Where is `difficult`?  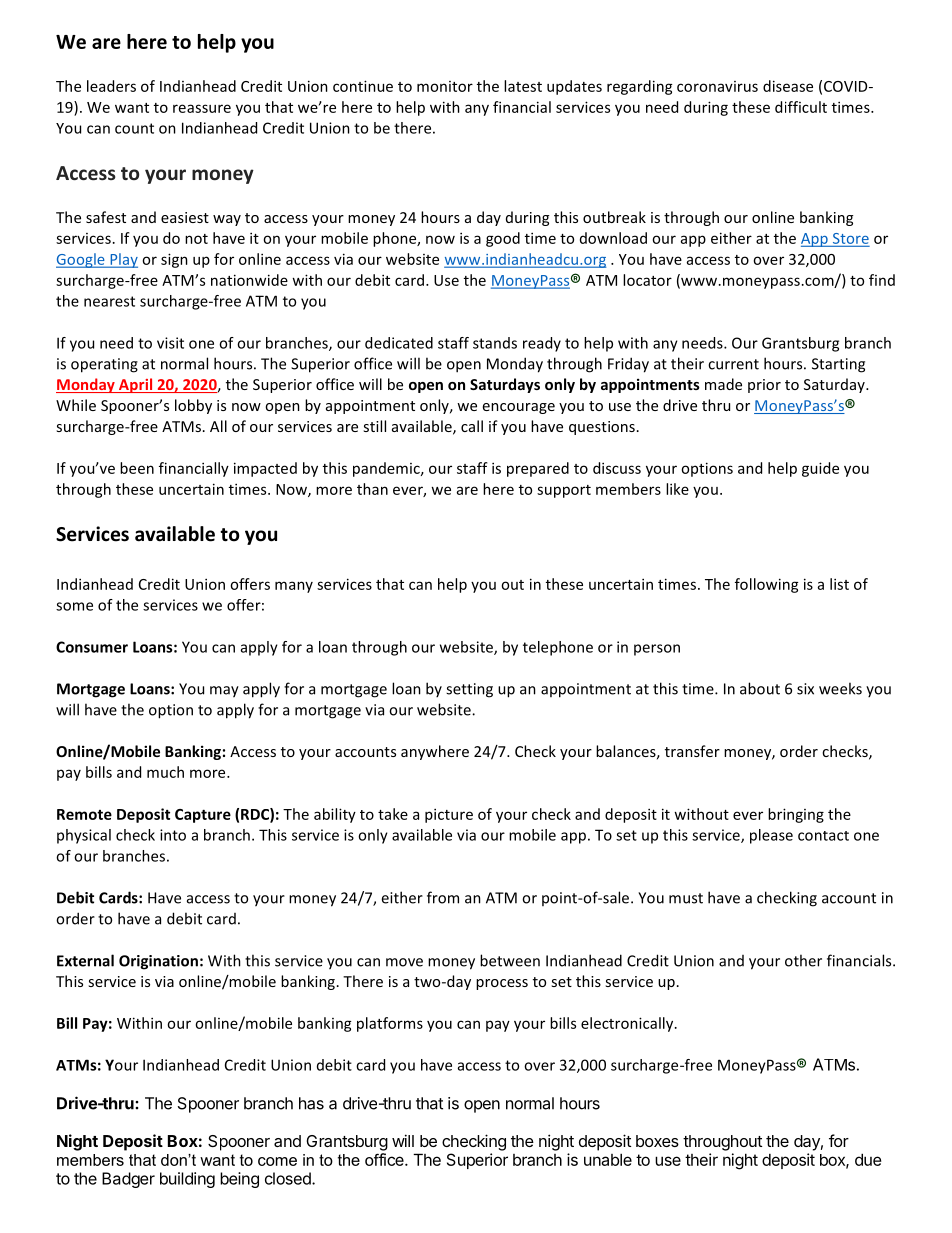
difficult is located at coordinates (801, 107).
